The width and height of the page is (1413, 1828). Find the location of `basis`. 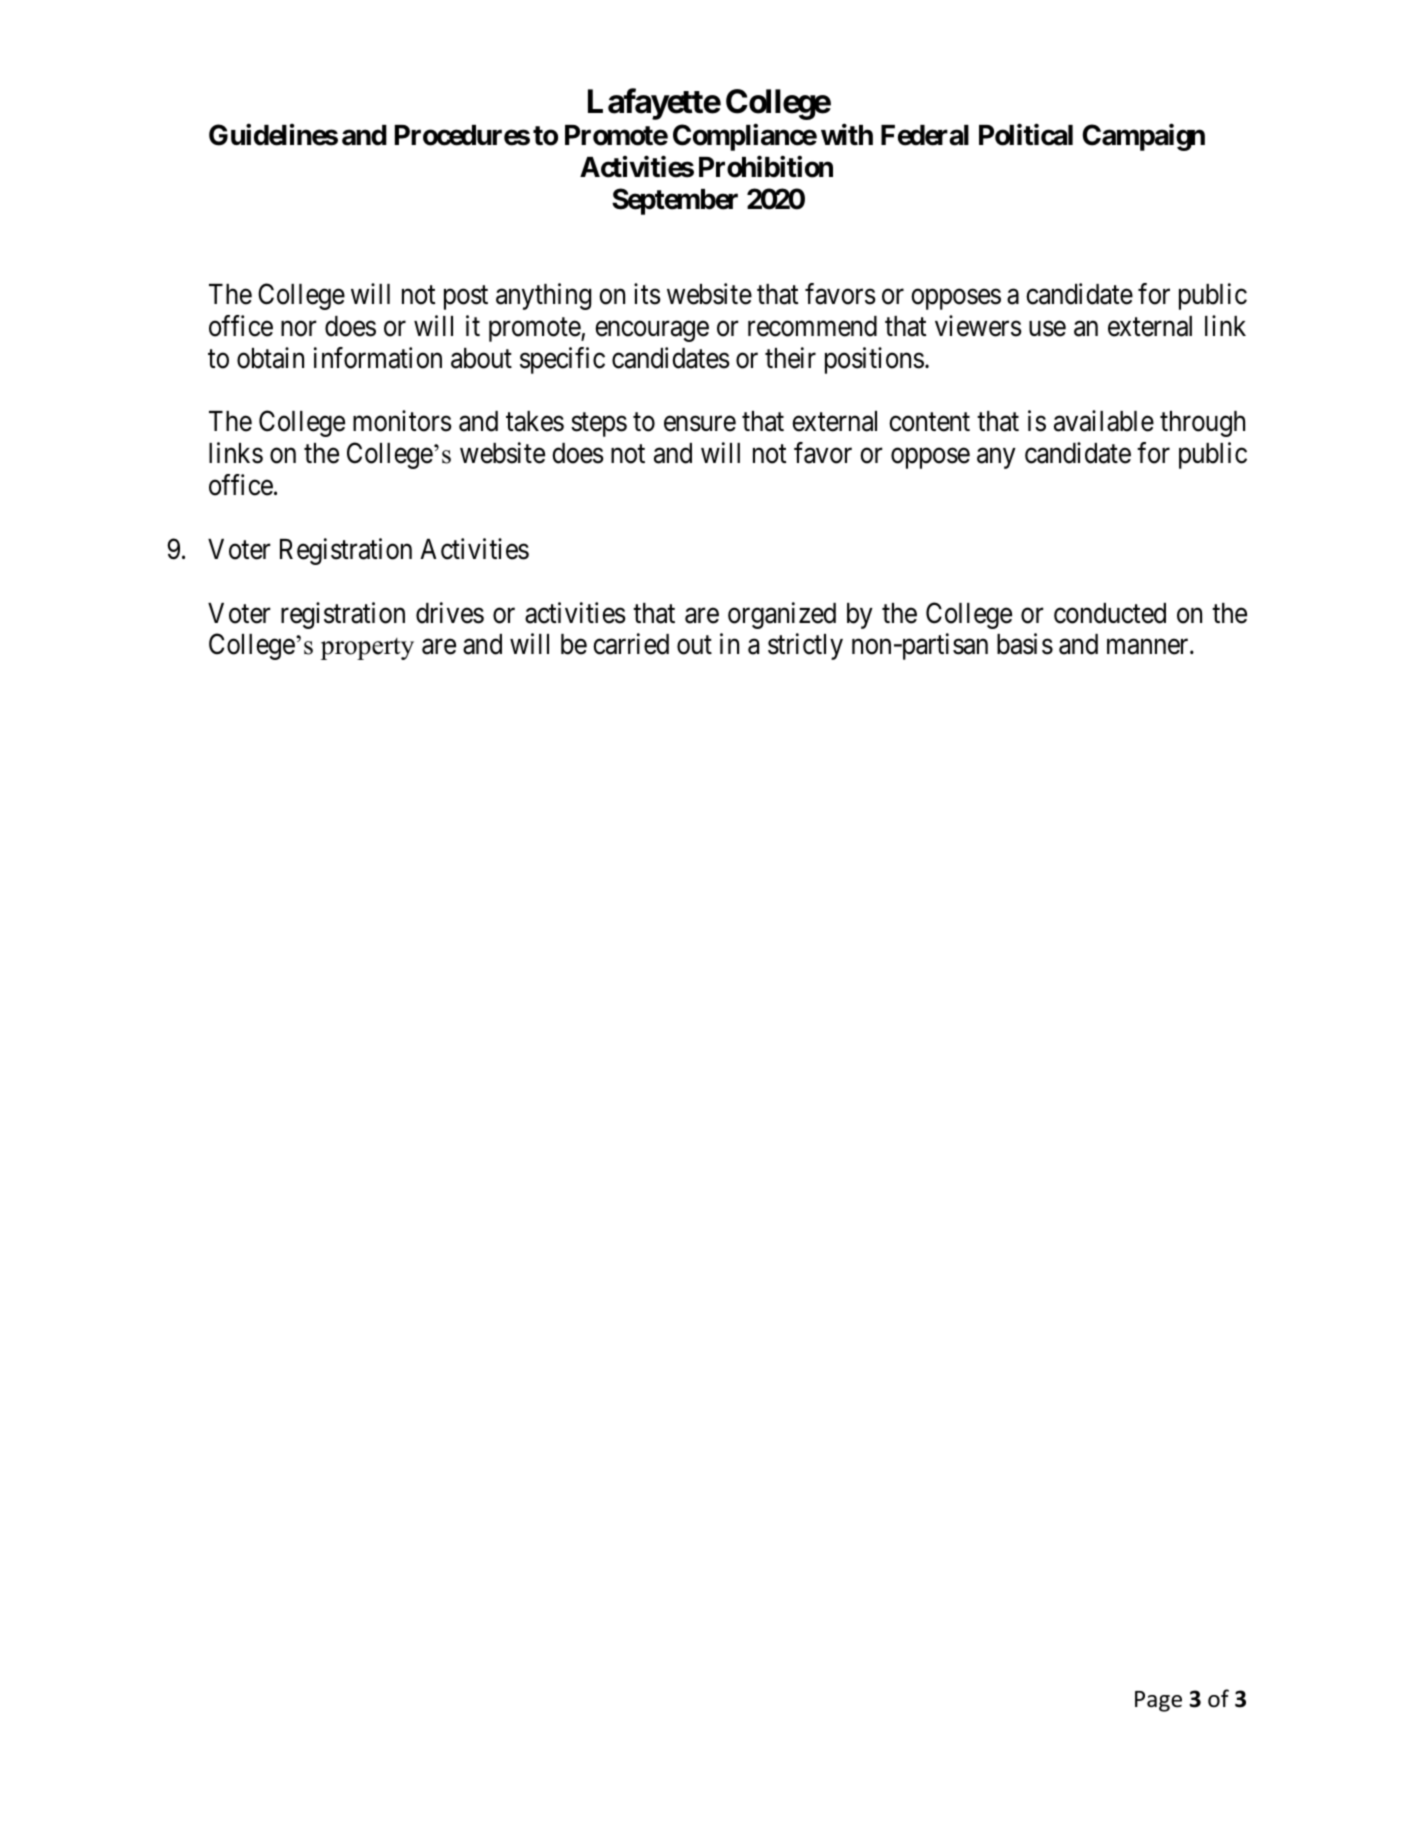

basis is located at coordinates (1025, 644).
